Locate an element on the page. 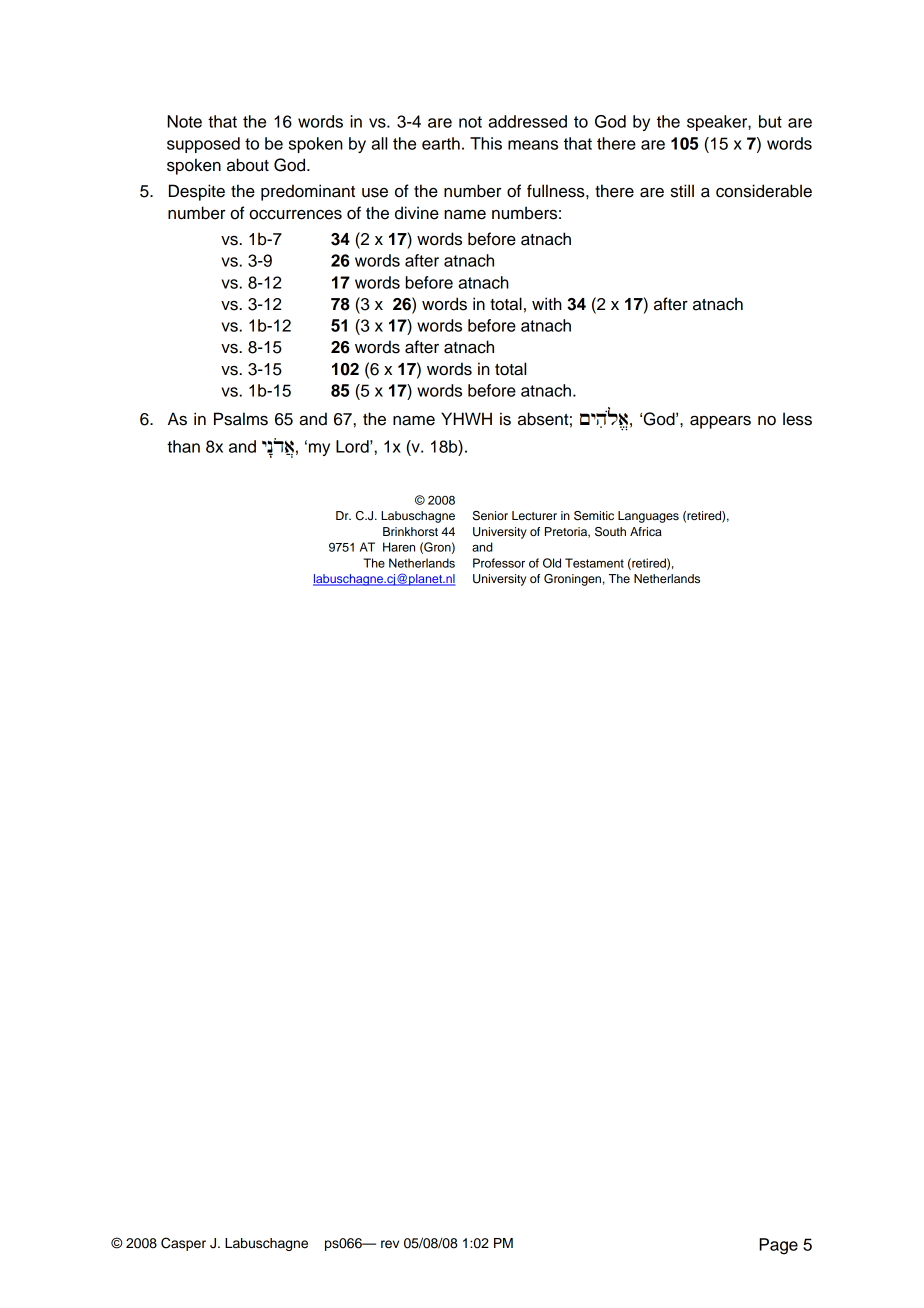 Image resolution: width=924 pixels, height=1308 pixels. Senior is located at coordinates (490, 516).
